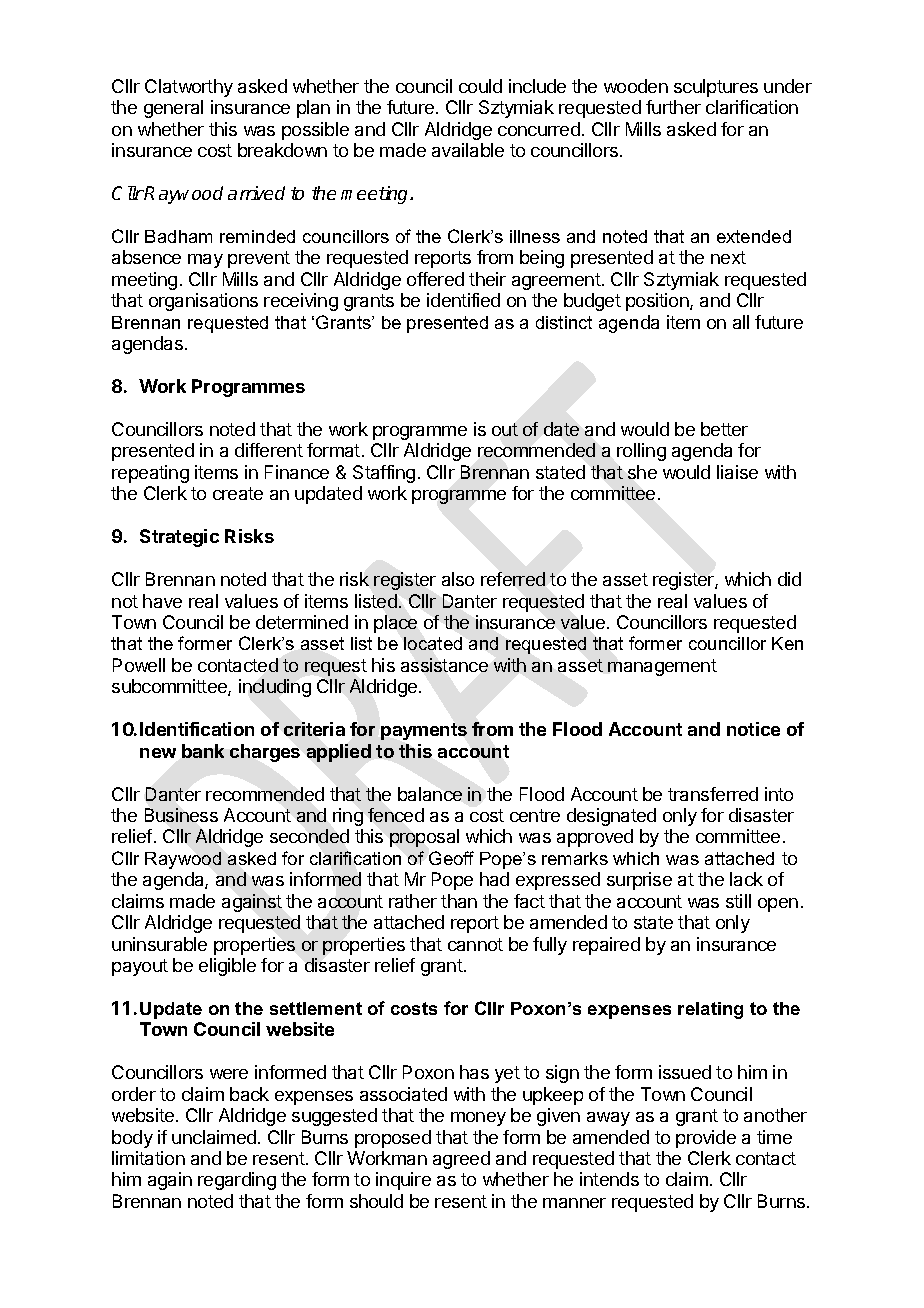 This screenshot has width=924, height=1308. I want to click on regarding, so click(237, 1181).
